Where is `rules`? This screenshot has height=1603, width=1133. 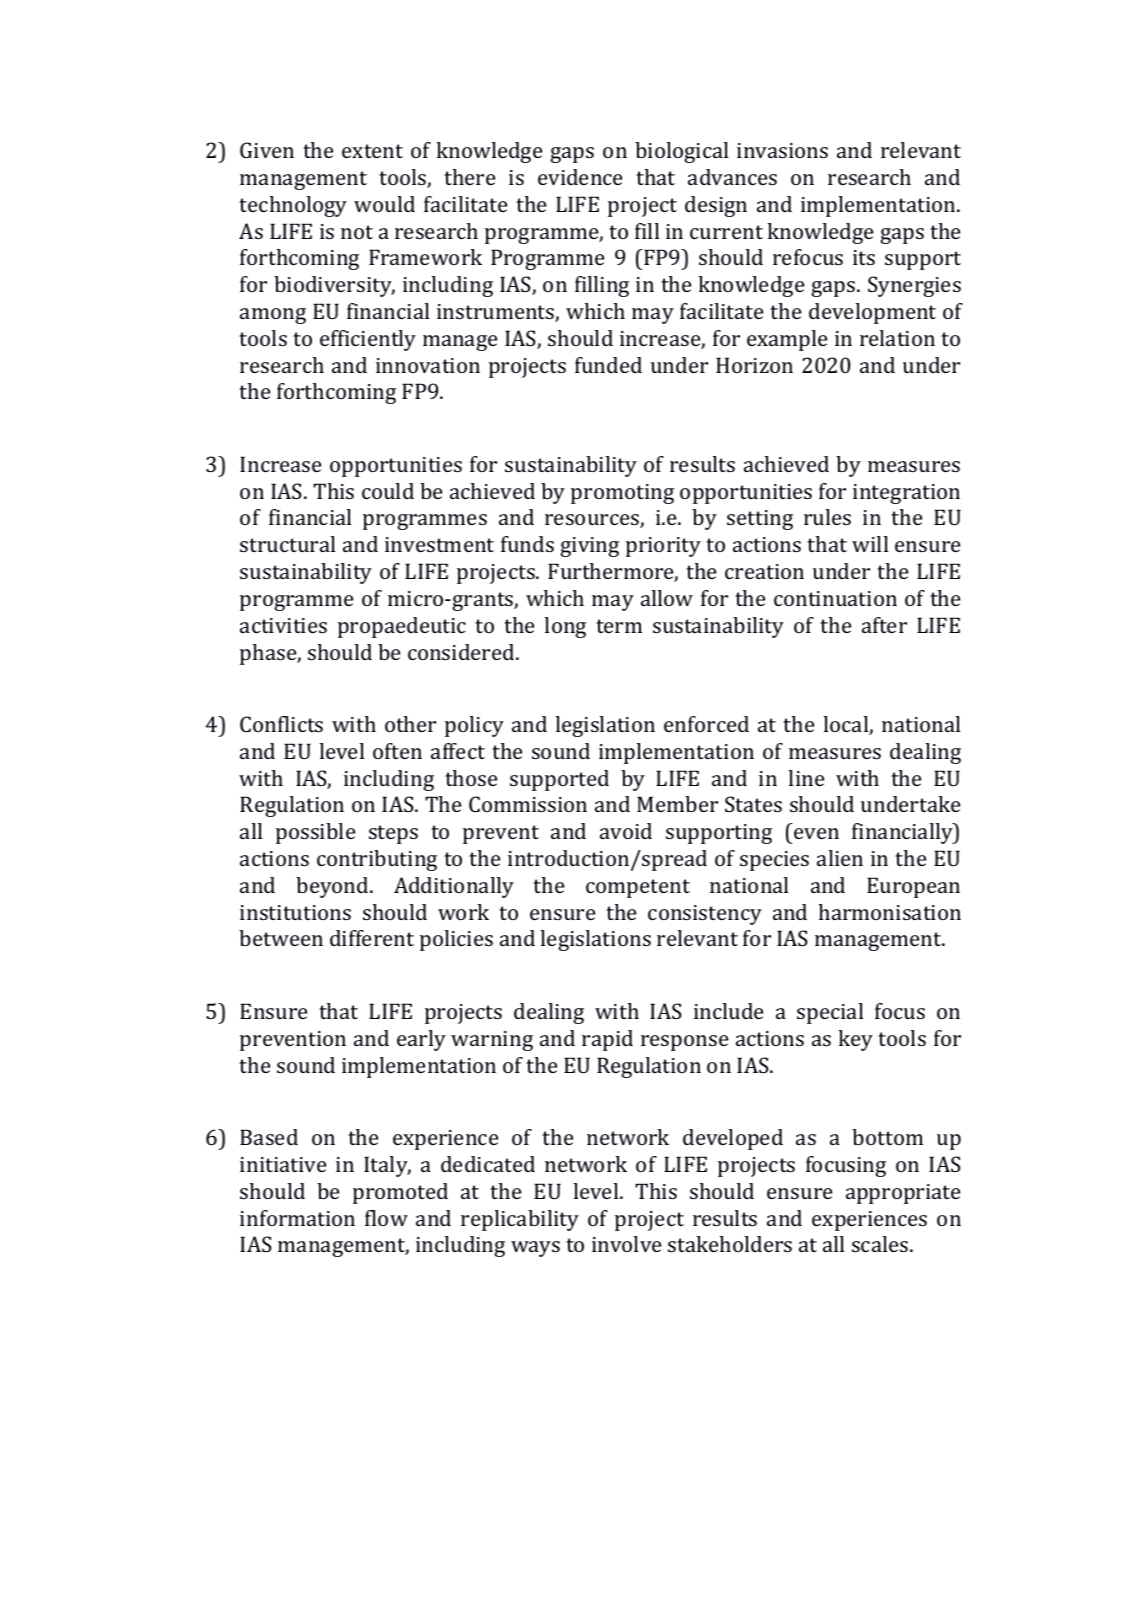
rules is located at coordinates (827, 517).
